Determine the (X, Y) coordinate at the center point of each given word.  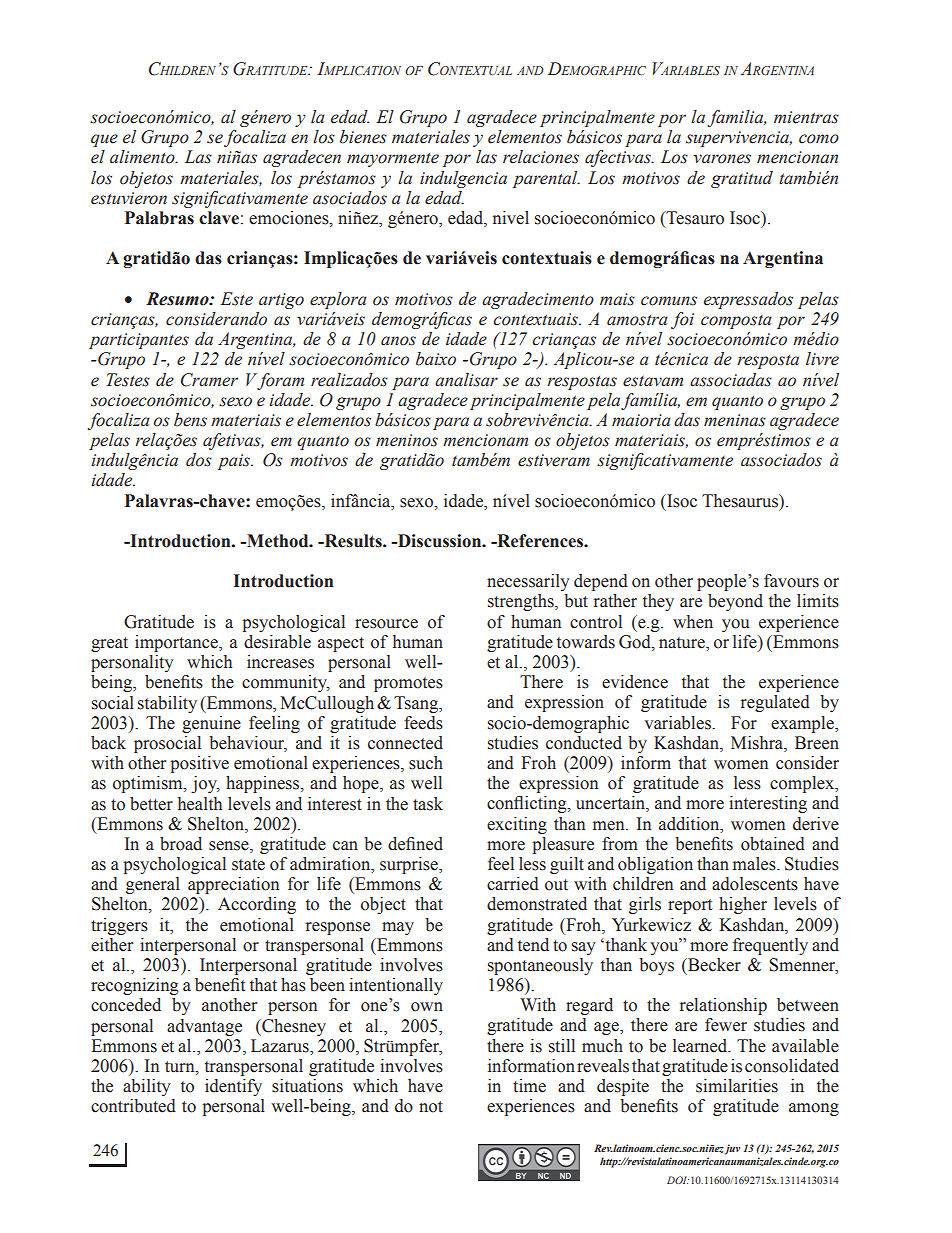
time (529, 1086)
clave (219, 218)
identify (233, 1087)
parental (546, 179)
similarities (737, 1086)
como (819, 139)
